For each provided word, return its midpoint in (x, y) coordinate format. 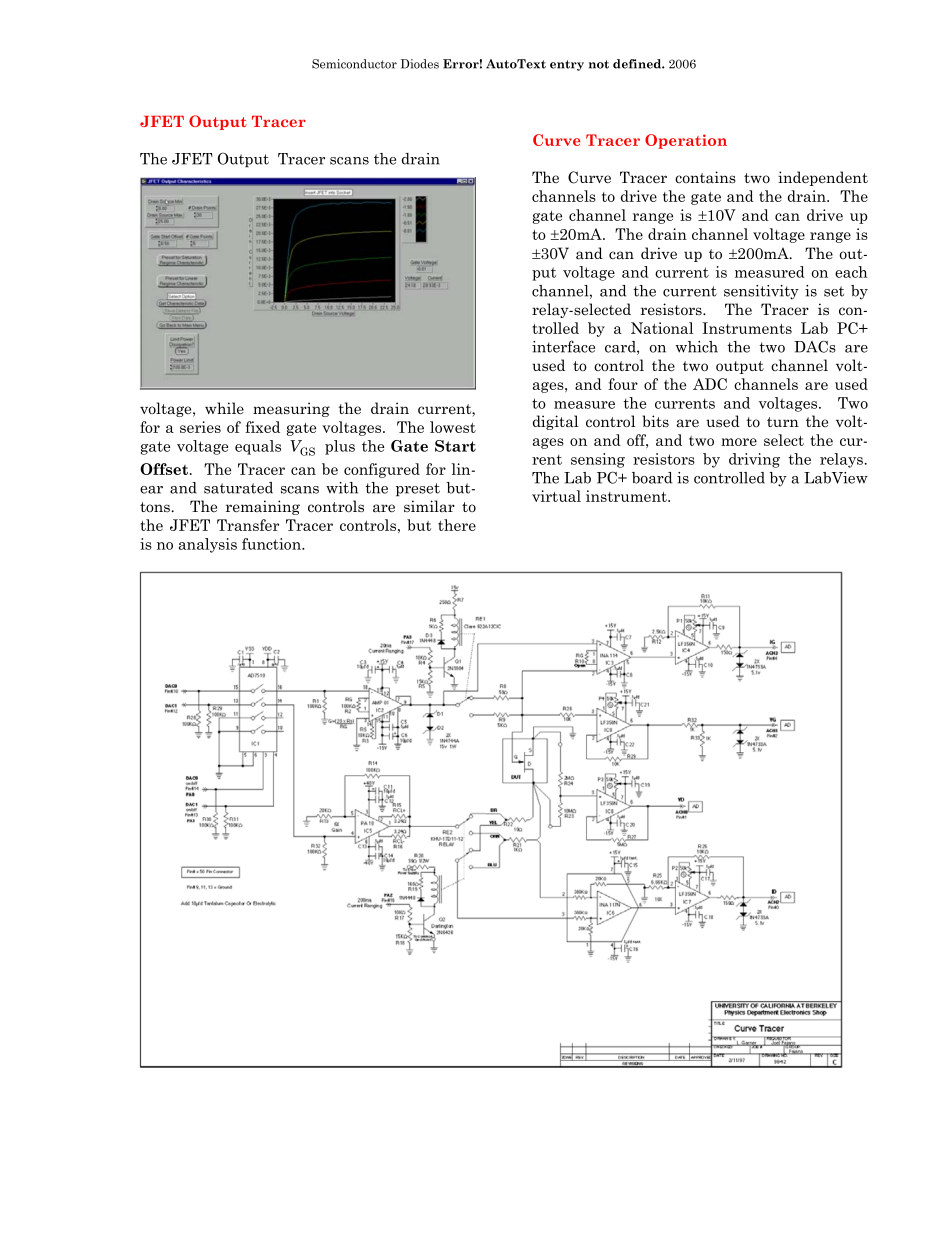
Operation (686, 141)
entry (567, 65)
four (623, 384)
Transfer (248, 525)
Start (455, 446)
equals (258, 447)
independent (823, 178)
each (851, 272)
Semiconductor (354, 64)
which (697, 347)
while (224, 408)
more (739, 442)
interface (563, 346)
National (662, 328)
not (599, 64)
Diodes (420, 64)
